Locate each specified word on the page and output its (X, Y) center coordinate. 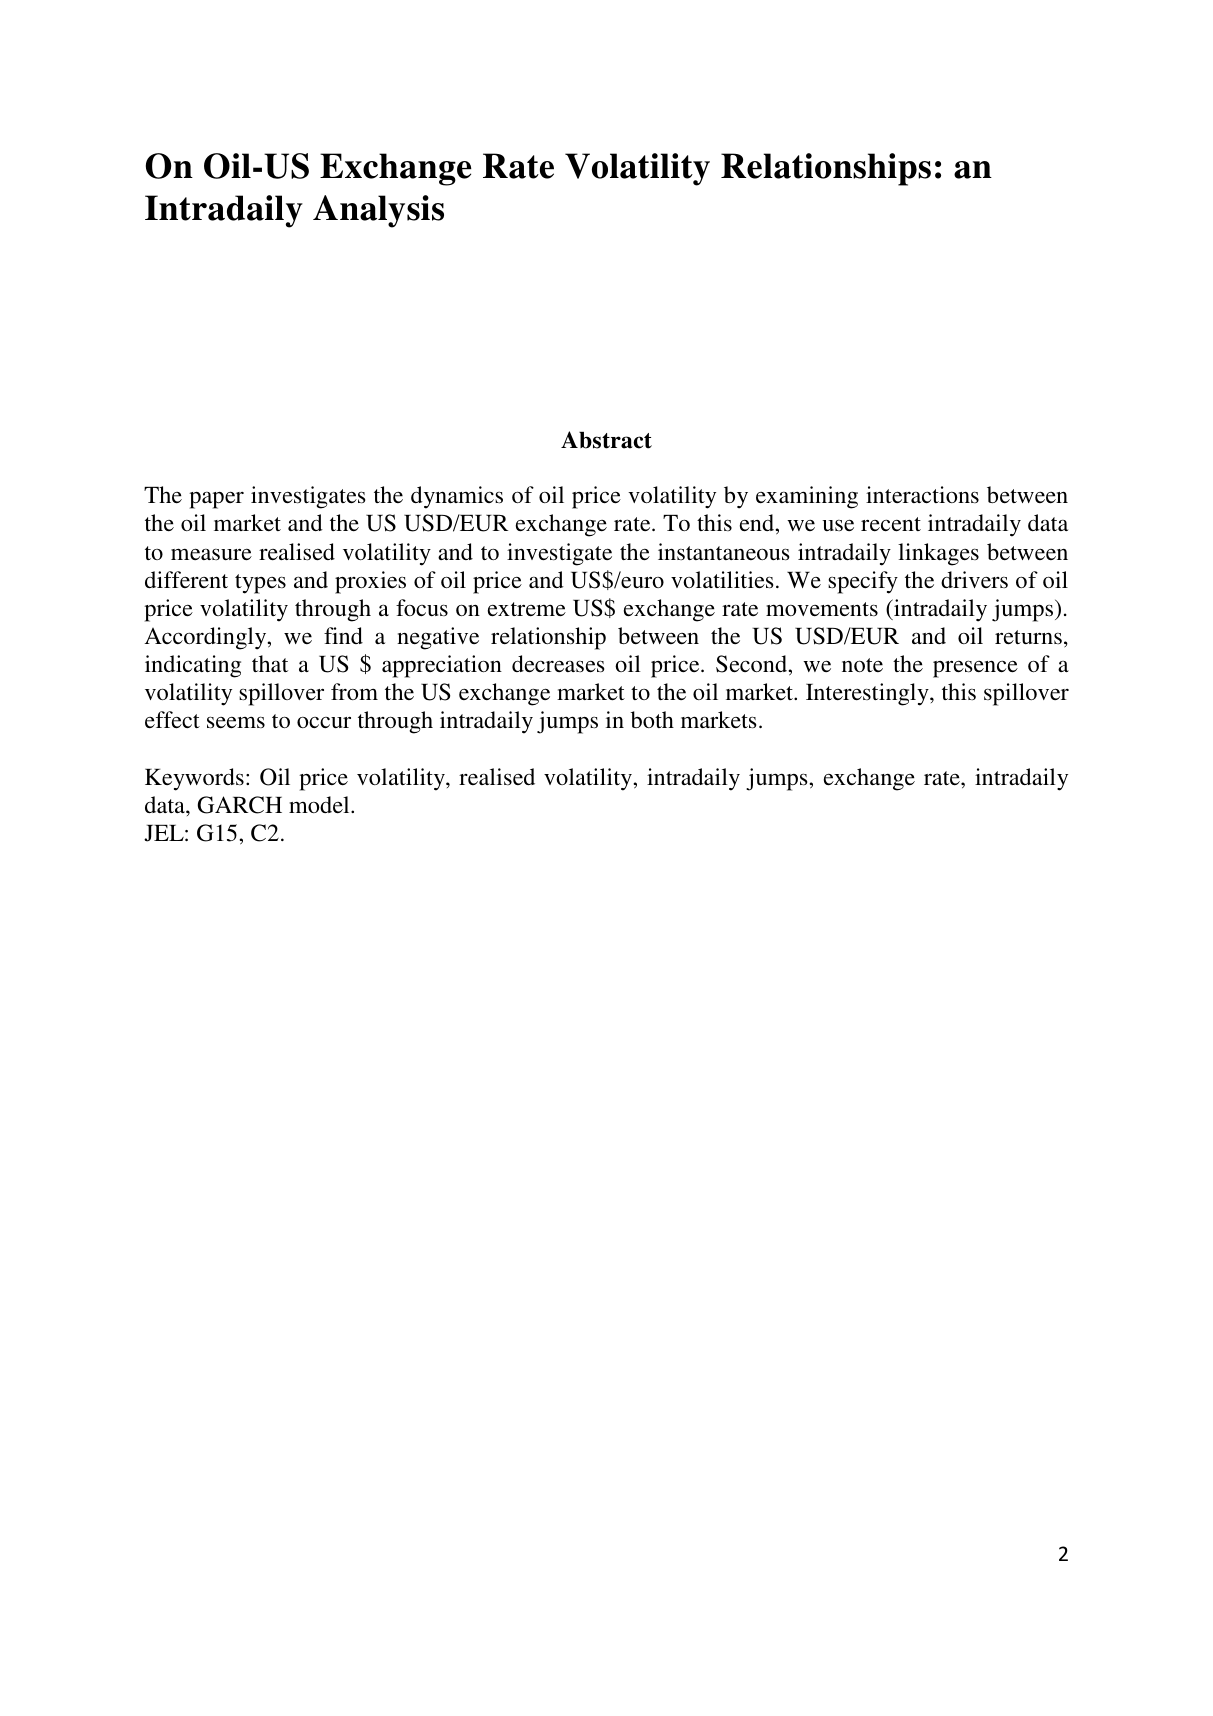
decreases (558, 663)
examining (807, 497)
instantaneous (723, 551)
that (270, 663)
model (320, 804)
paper (216, 500)
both (652, 719)
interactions (922, 494)
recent (891, 524)
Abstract (606, 440)
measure (211, 554)
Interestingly (868, 694)
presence (975, 669)
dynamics (457, 497)
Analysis (378, 211)
